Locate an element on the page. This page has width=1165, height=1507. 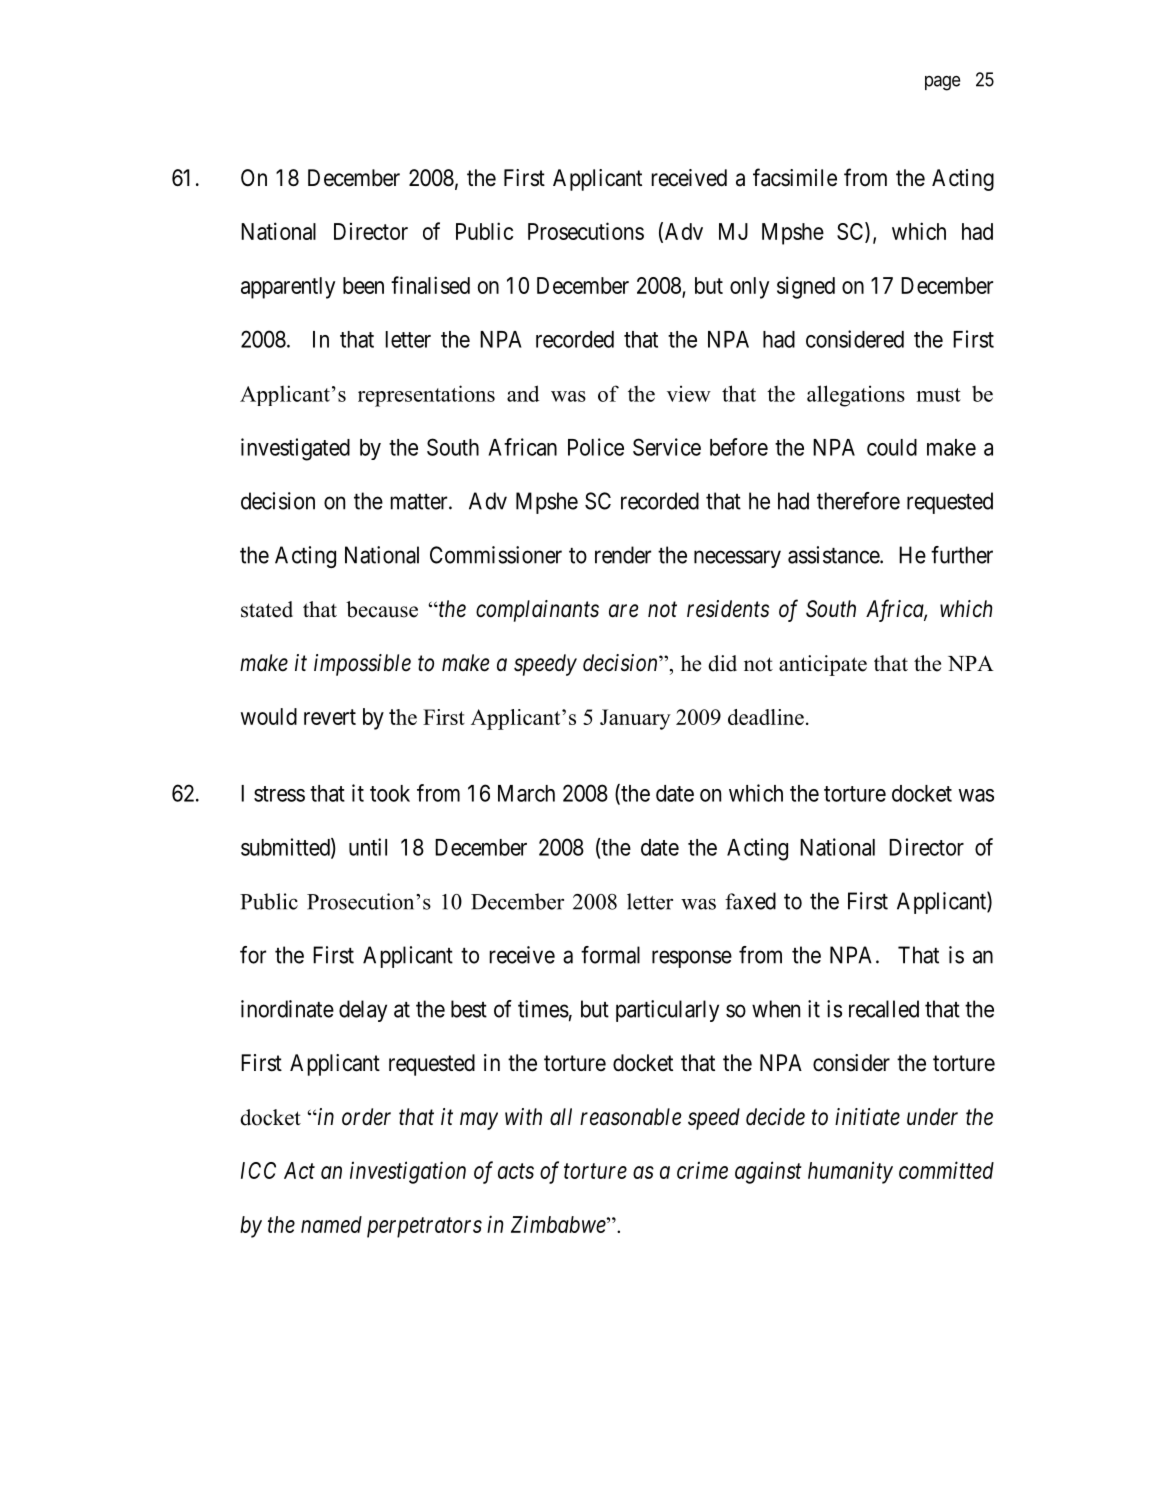
faxed is located at coordinates (750, 901).
